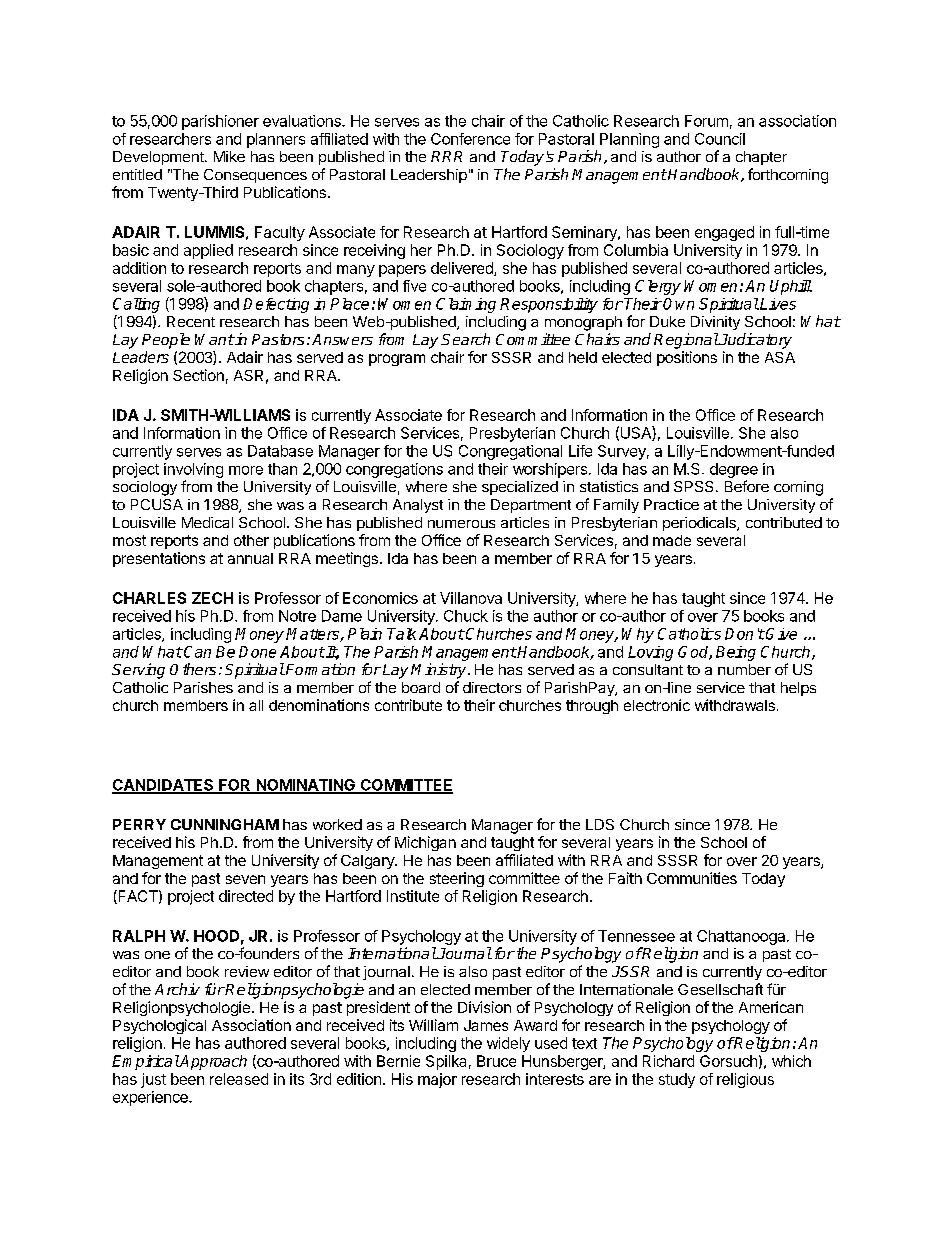 This screenshot has width=952, height=1233. What do you see at coordinates (239, 1079) in the screenshot?
I see `released` at bounding box center [239, 1079].
